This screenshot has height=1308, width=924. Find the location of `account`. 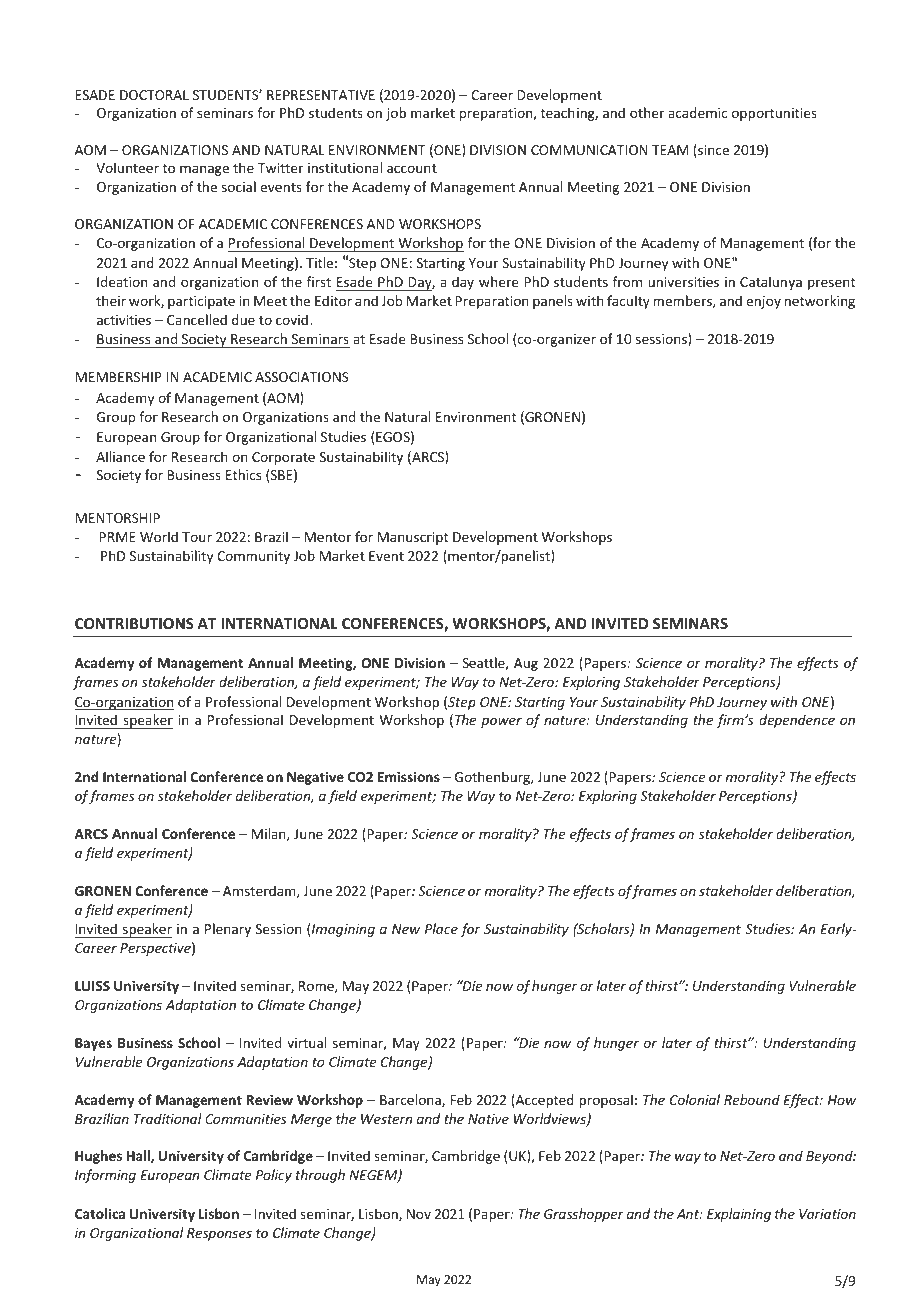

account is located at coordinates (412, 168).
